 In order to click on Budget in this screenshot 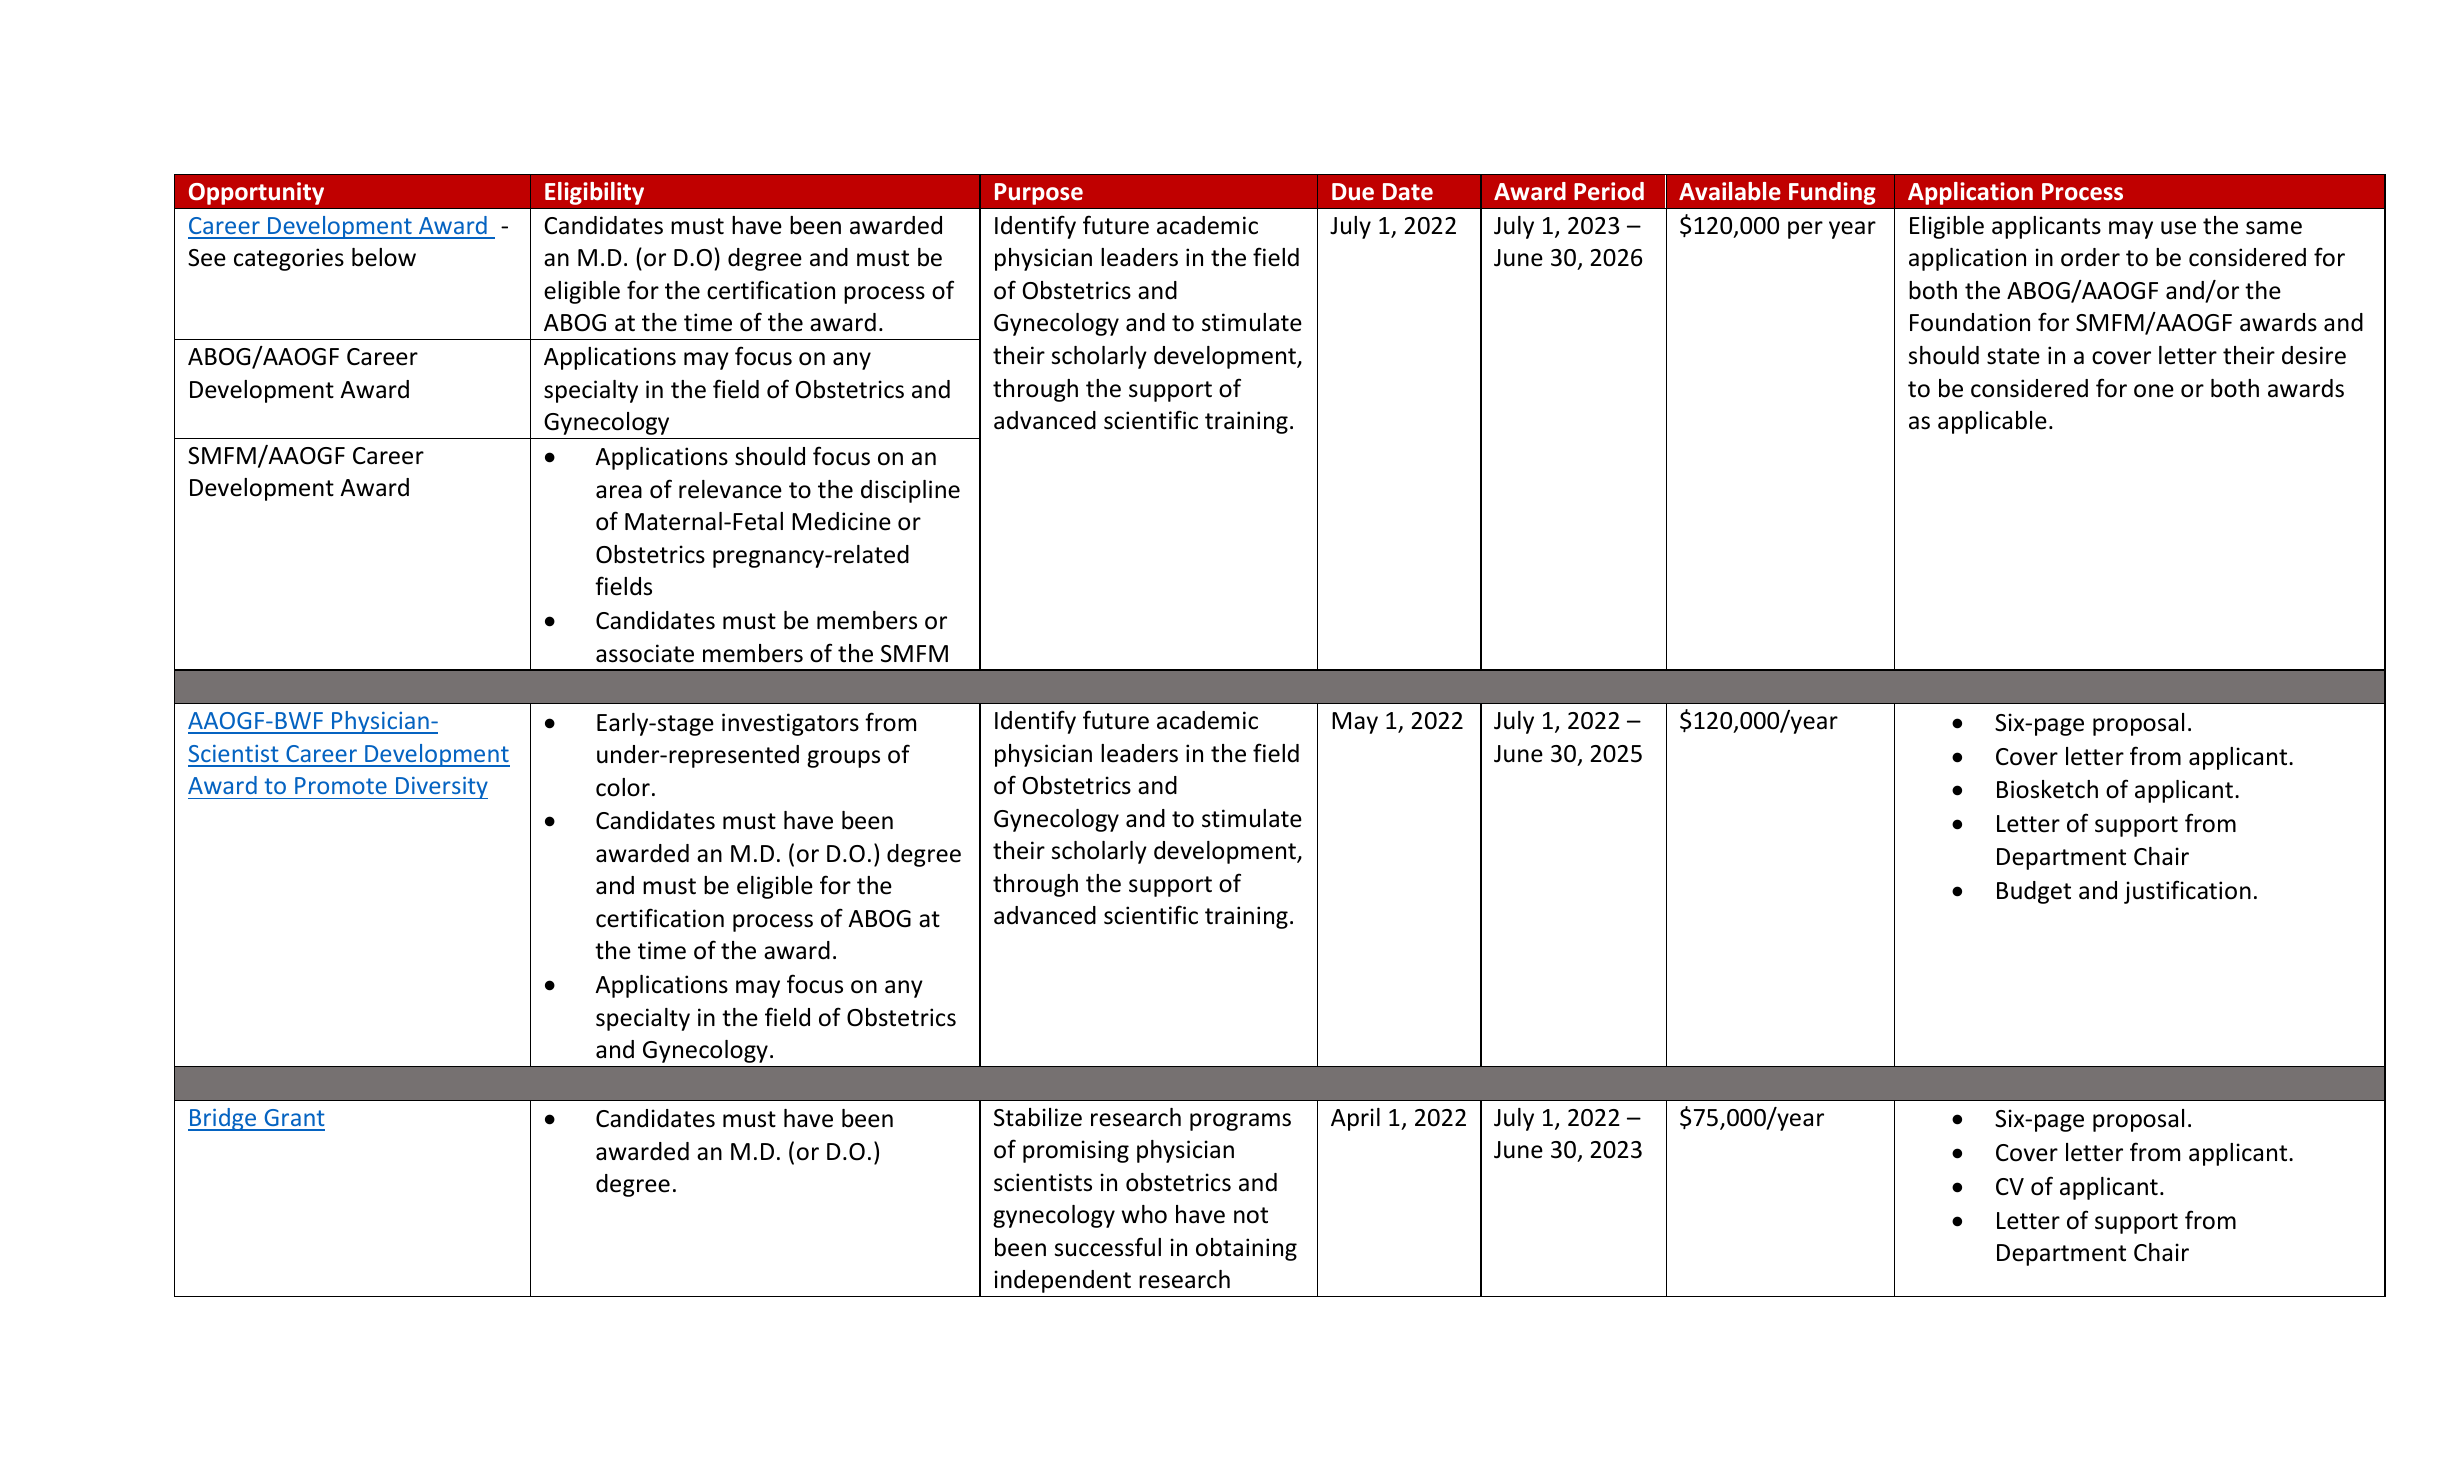, I will do `click(2034, 892)`.
